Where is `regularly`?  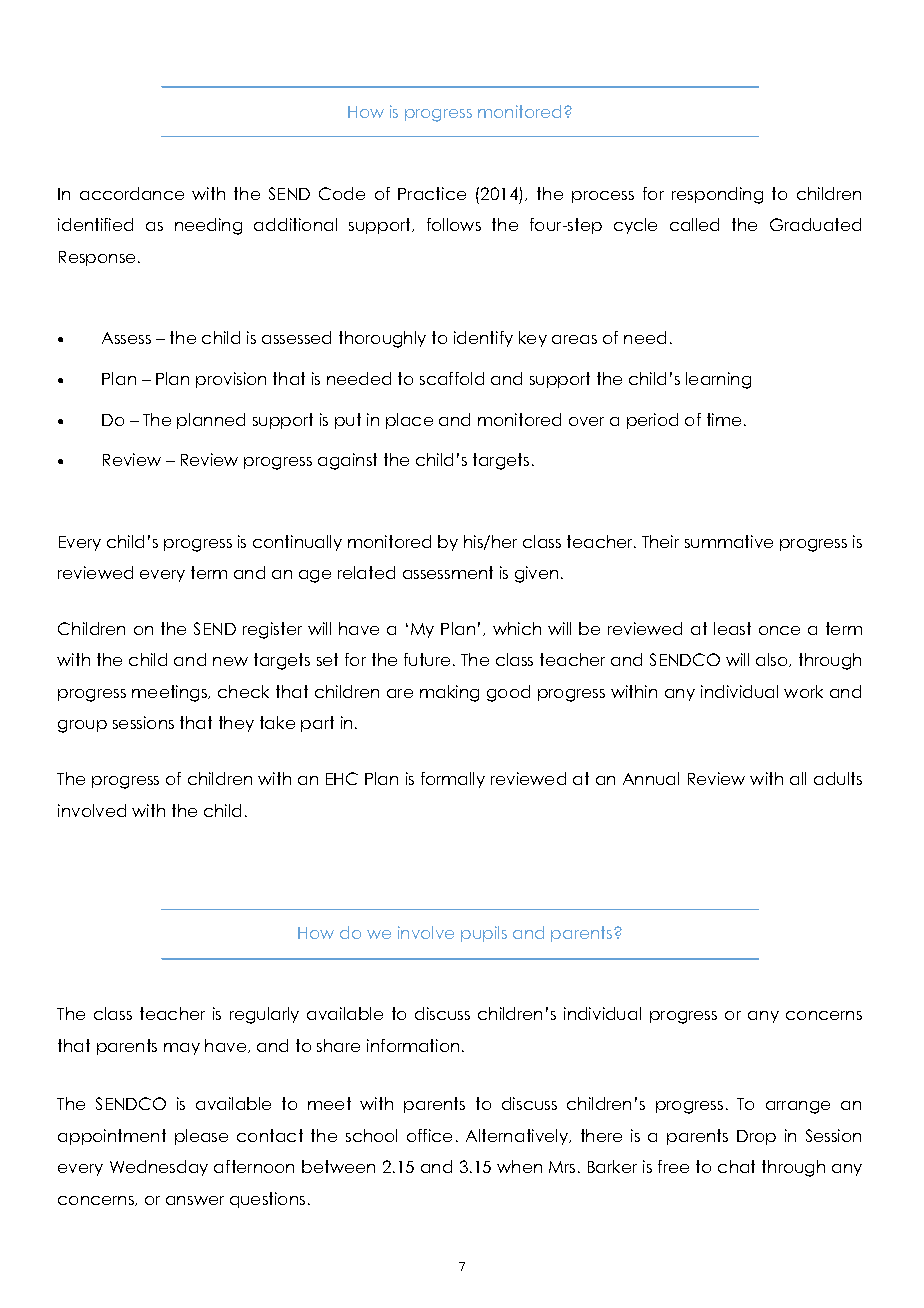 regularly is located at coordinates (264, 1015).
